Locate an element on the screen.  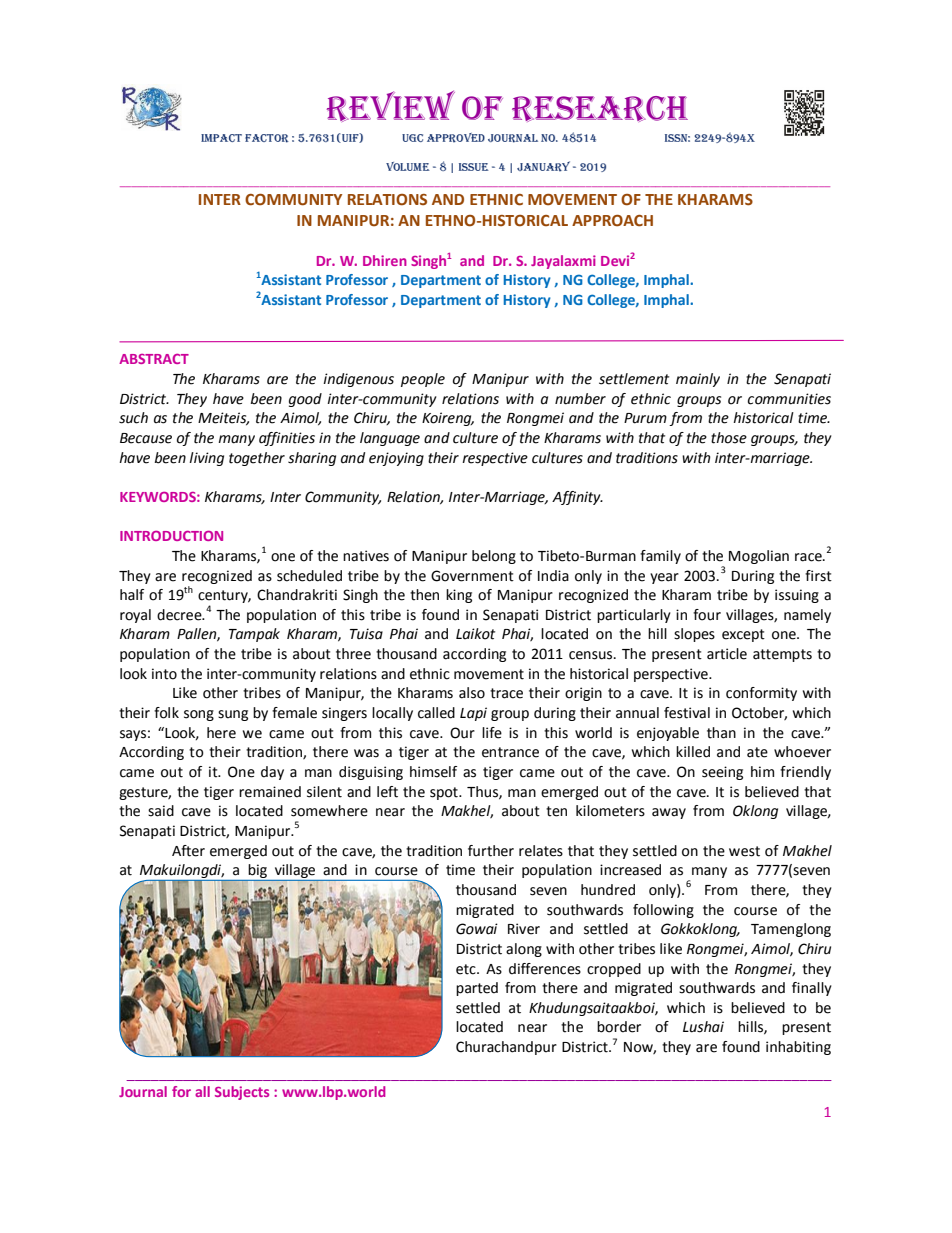
mainly is located at coordinates (698, 380).
